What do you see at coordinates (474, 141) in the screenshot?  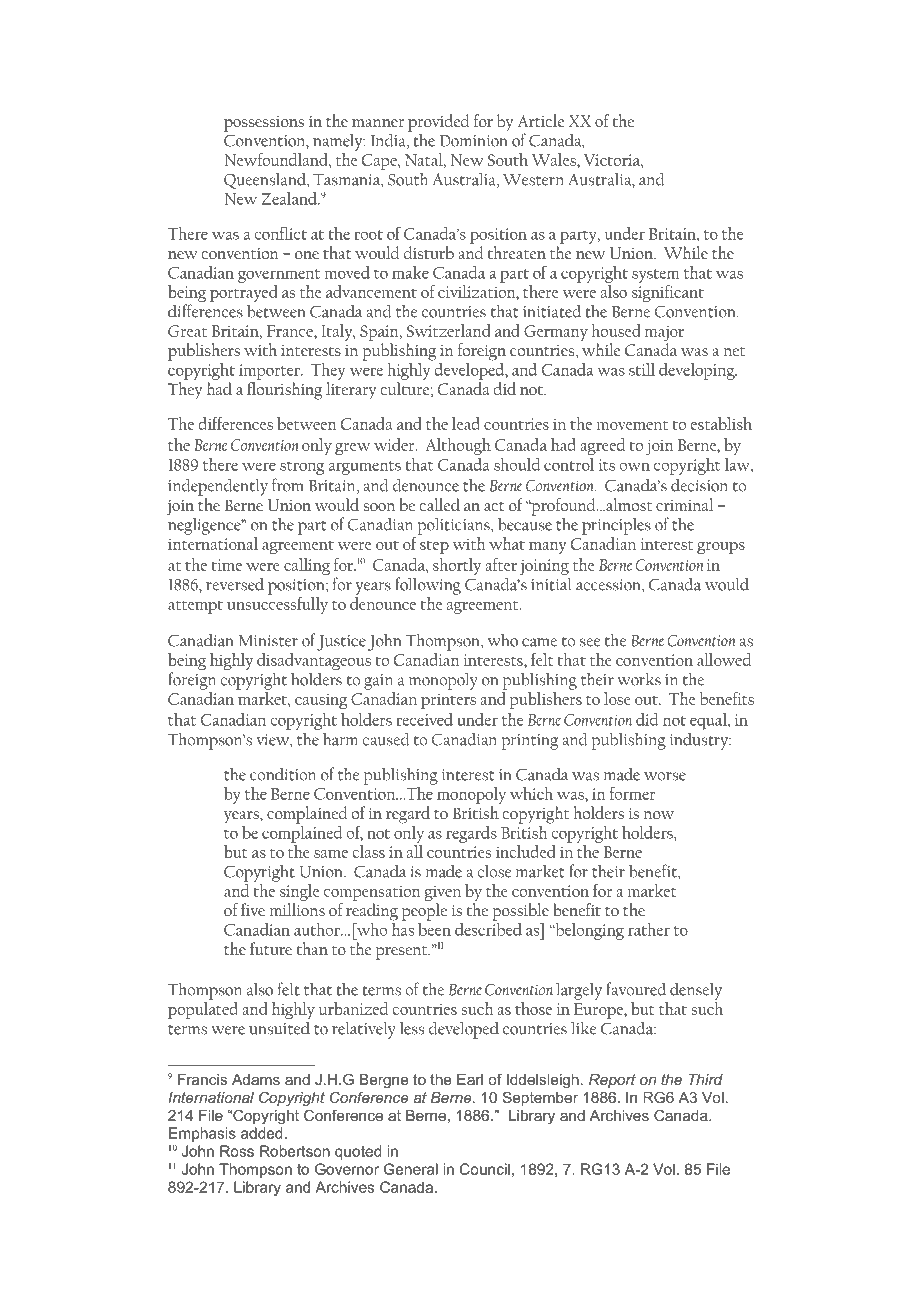 I see `Dominion` at bounding box center [474, 141].
